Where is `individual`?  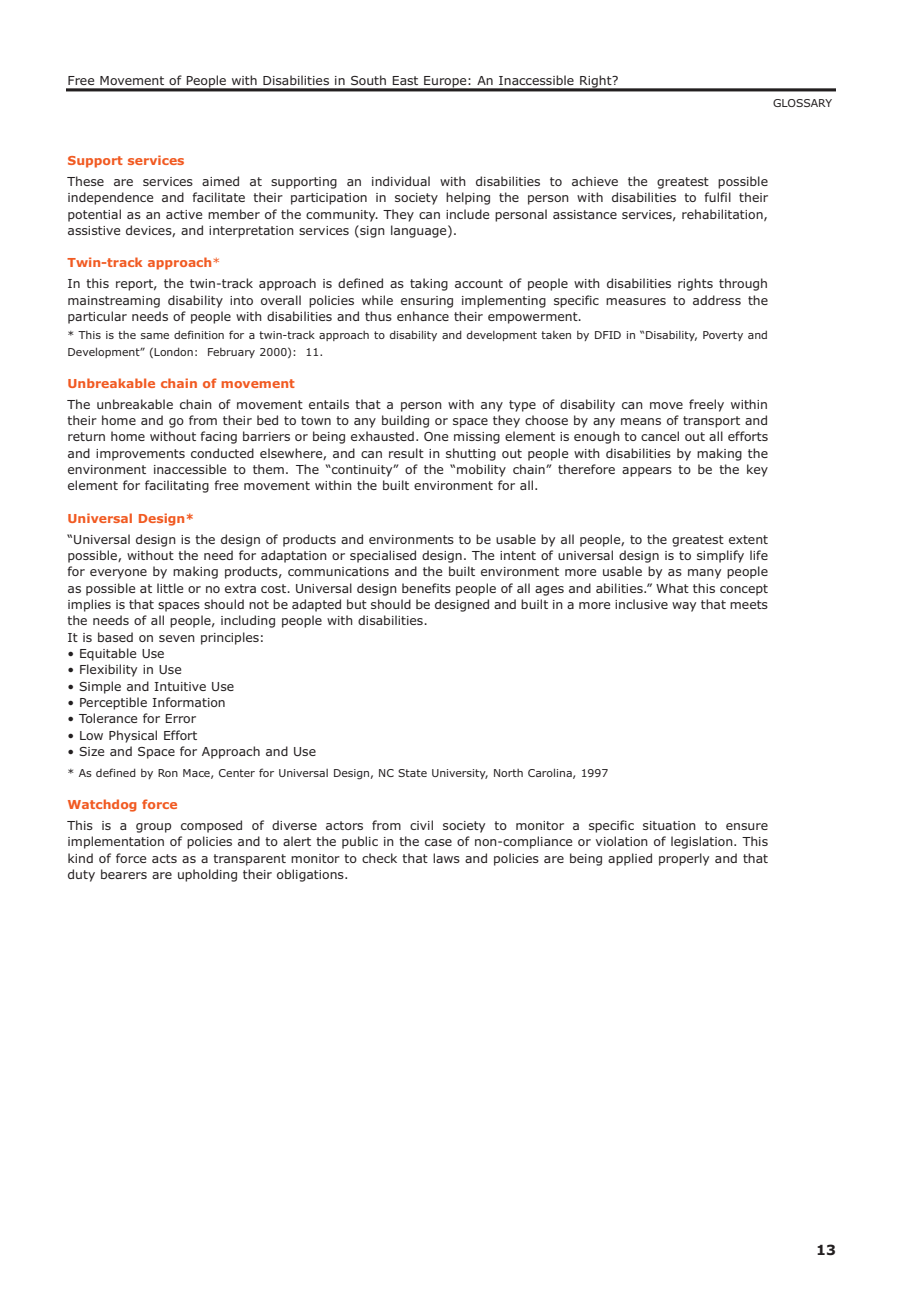
individual is located at coordinates (401, 181).
